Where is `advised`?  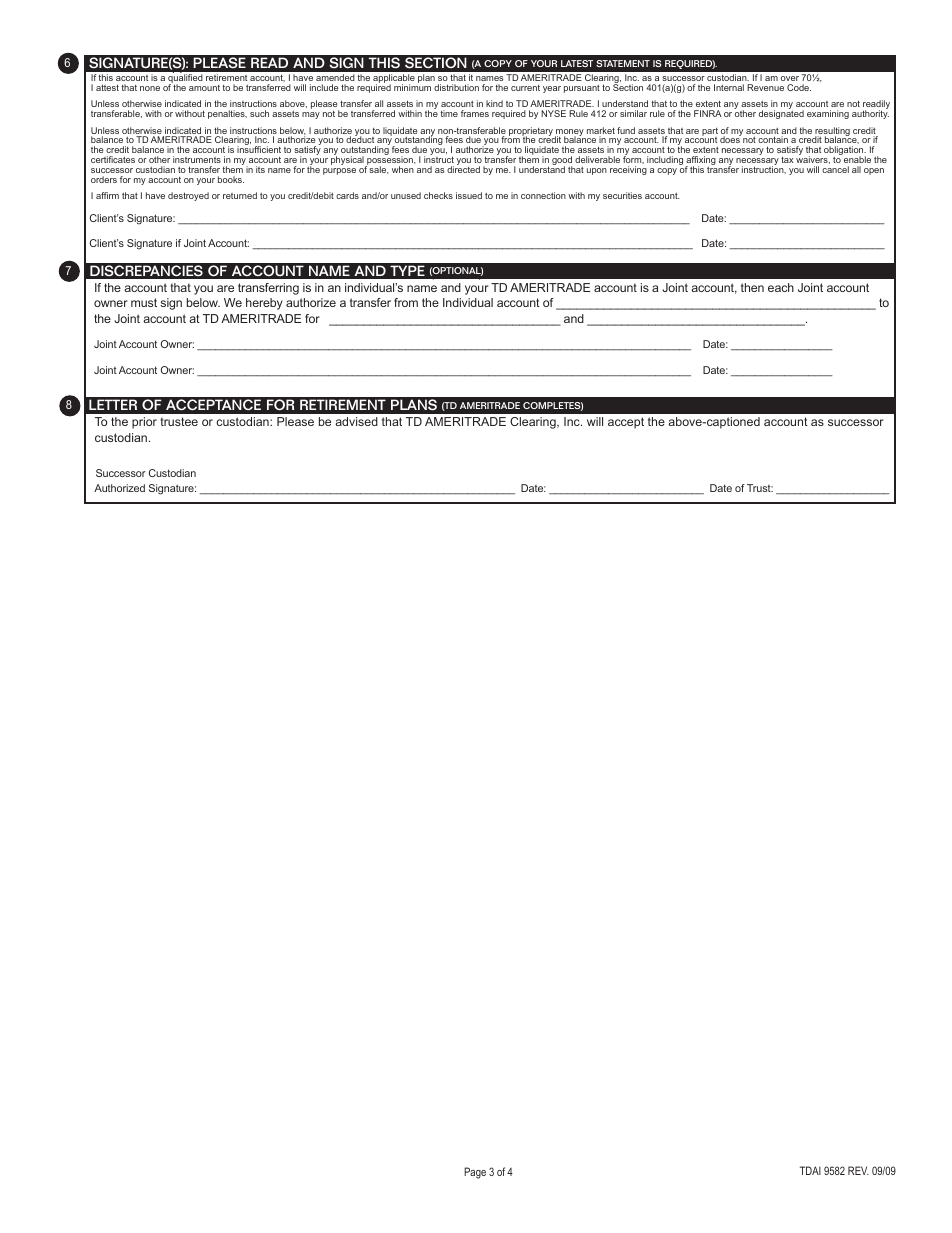 advised is located at coordinates (356, 421).
